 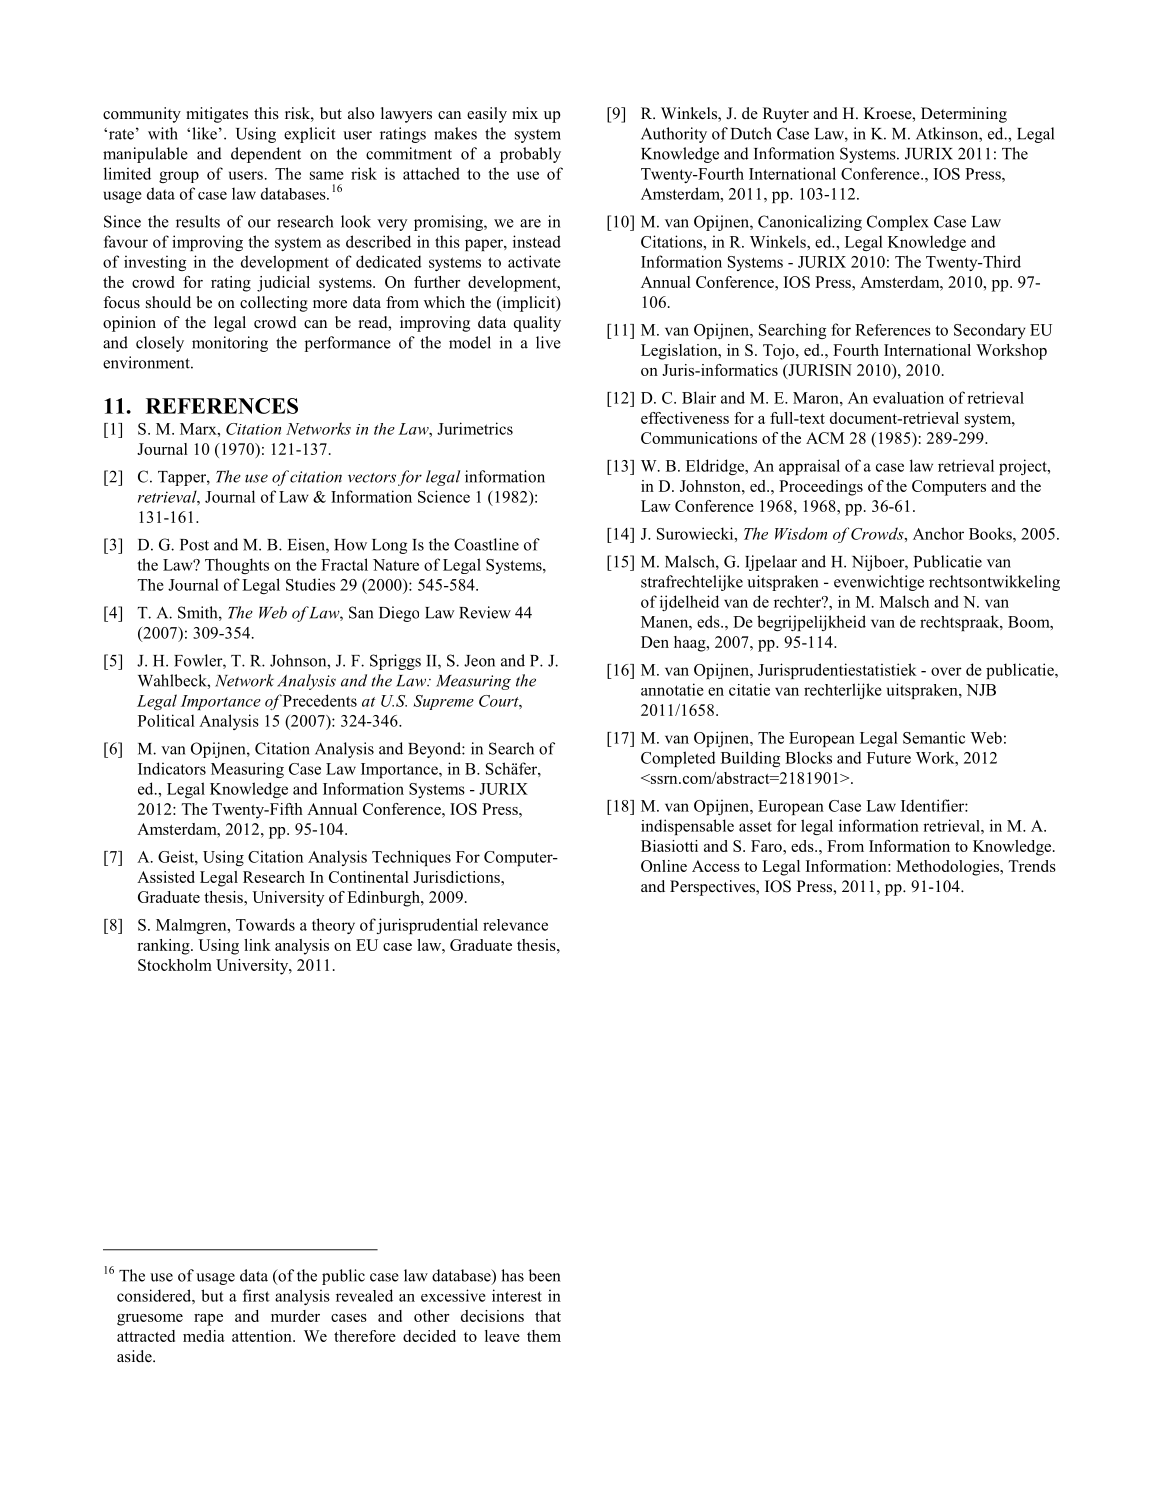 I want to click on effectiveness, so click(x=685, y=418).
